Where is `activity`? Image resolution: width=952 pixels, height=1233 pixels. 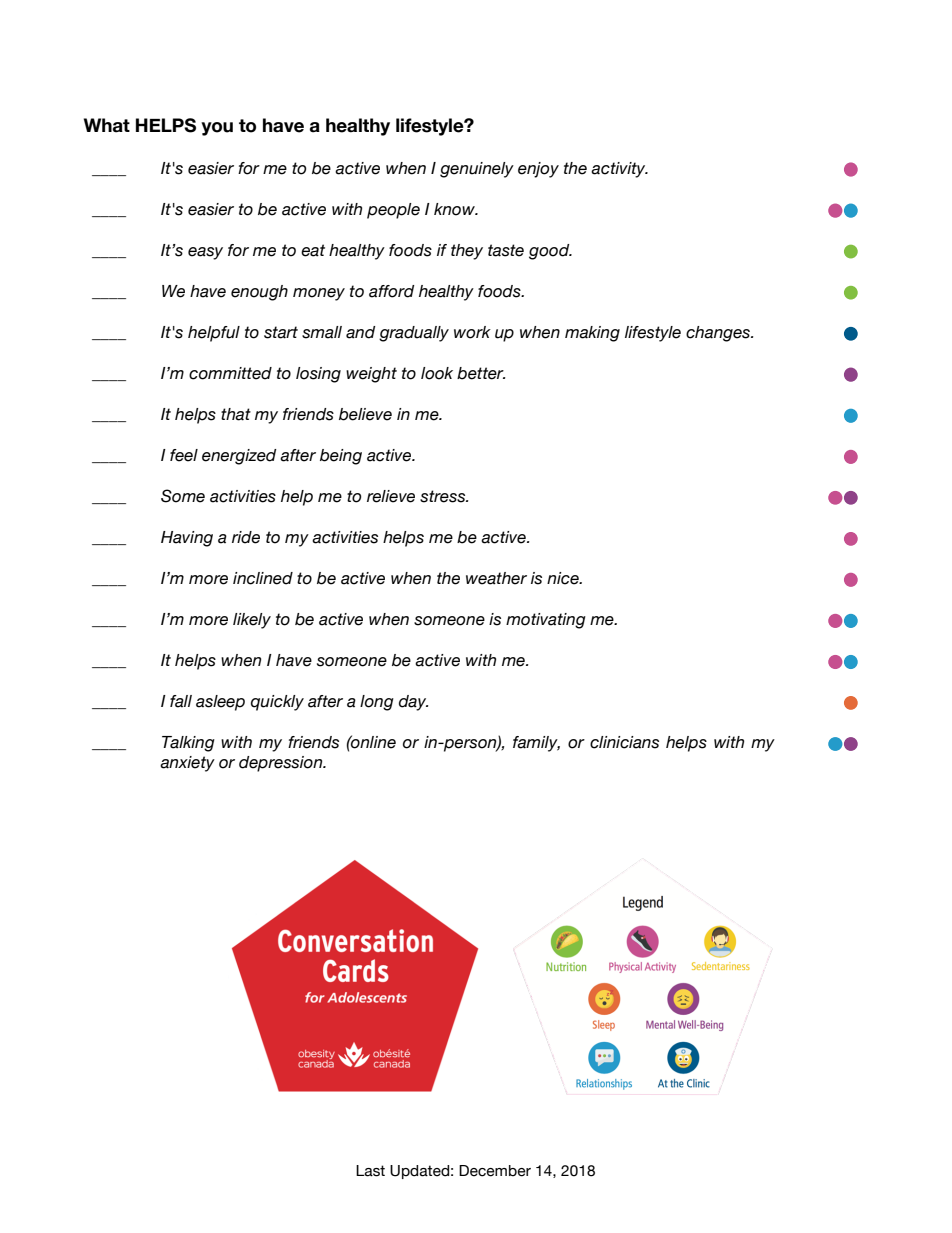
activity is located at coordinates (619, 170).
